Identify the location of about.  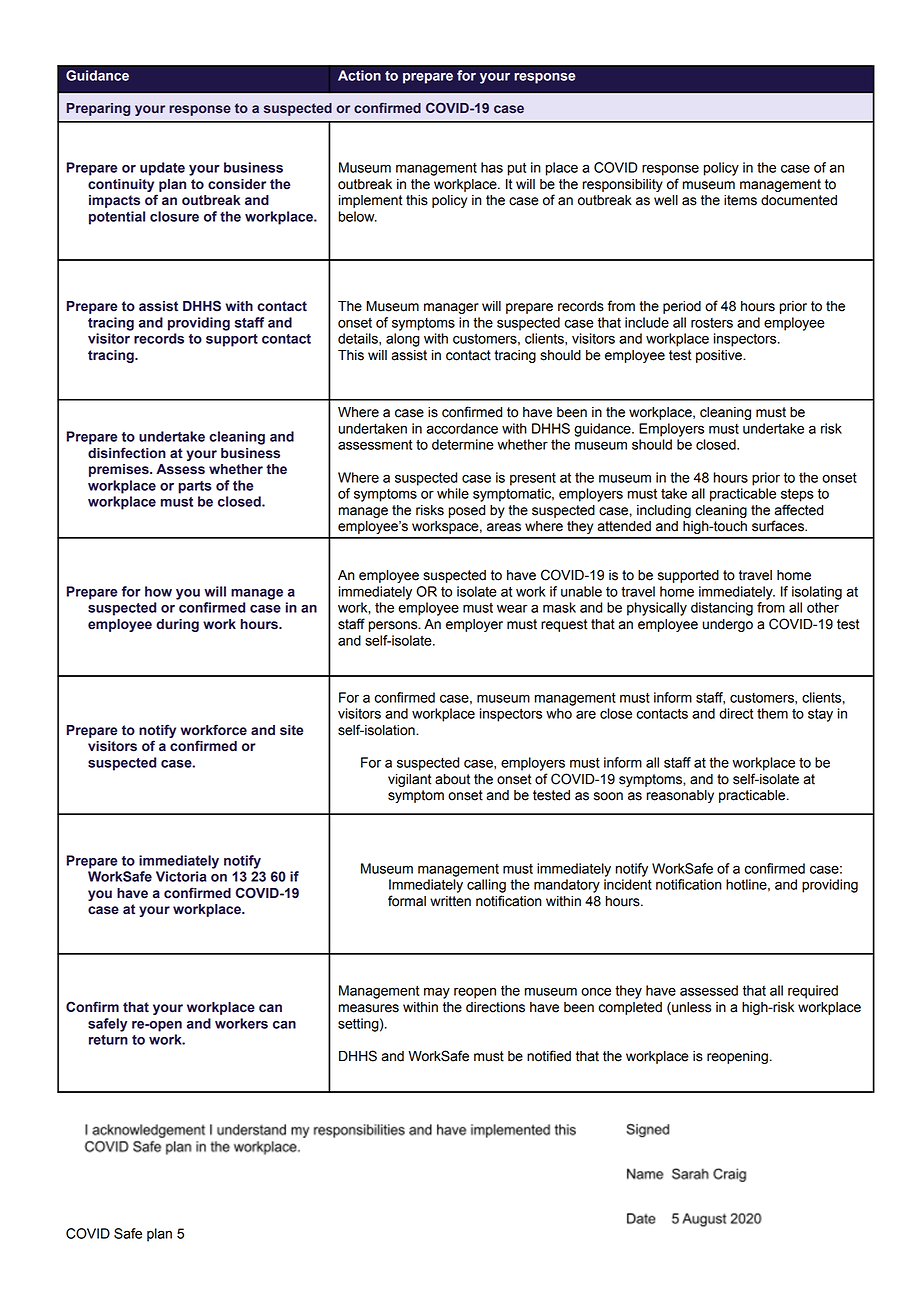
(452, 779).
